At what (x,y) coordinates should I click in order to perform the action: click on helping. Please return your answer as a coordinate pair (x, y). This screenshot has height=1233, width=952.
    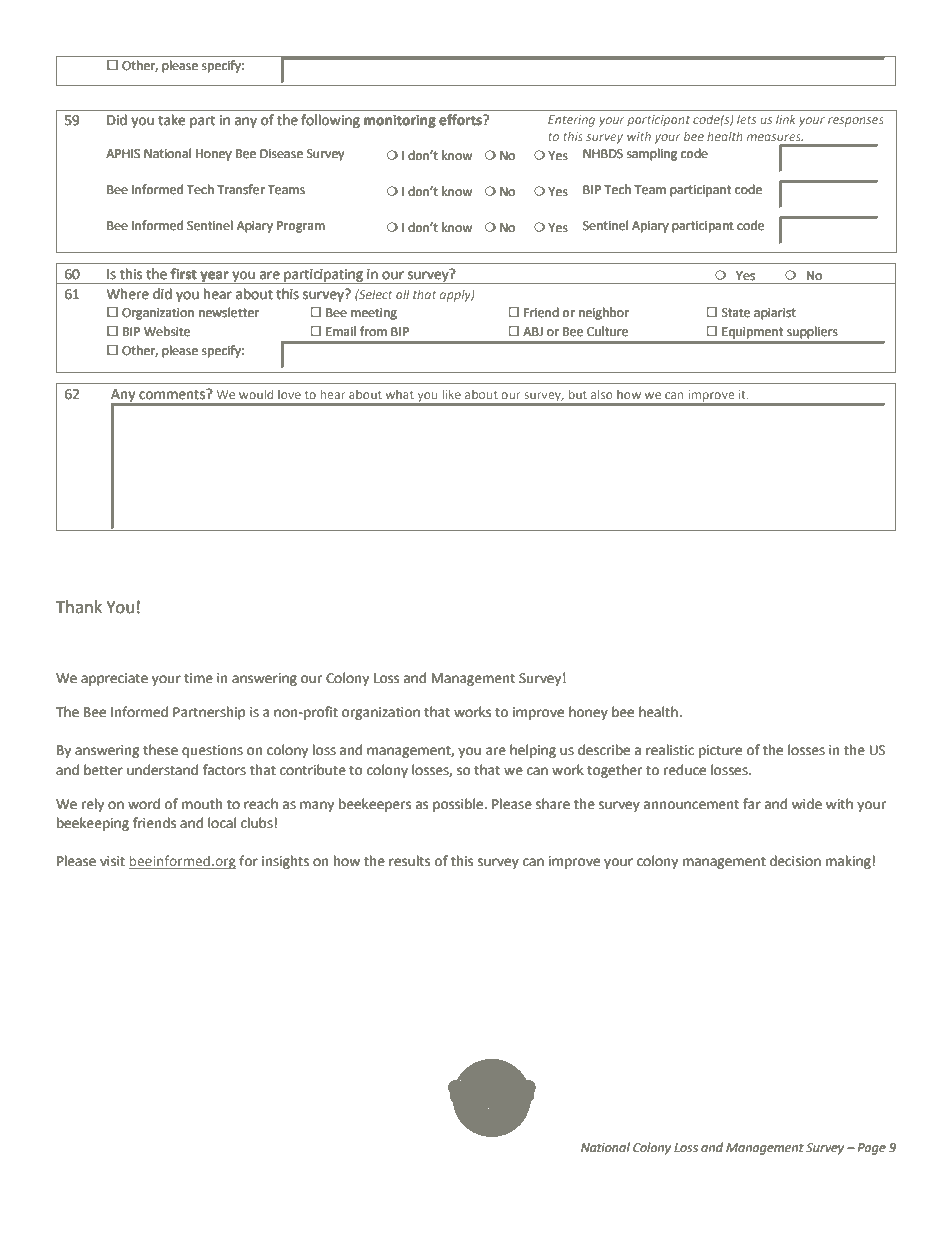
    Looking at the image, I should click on (533, 751).
